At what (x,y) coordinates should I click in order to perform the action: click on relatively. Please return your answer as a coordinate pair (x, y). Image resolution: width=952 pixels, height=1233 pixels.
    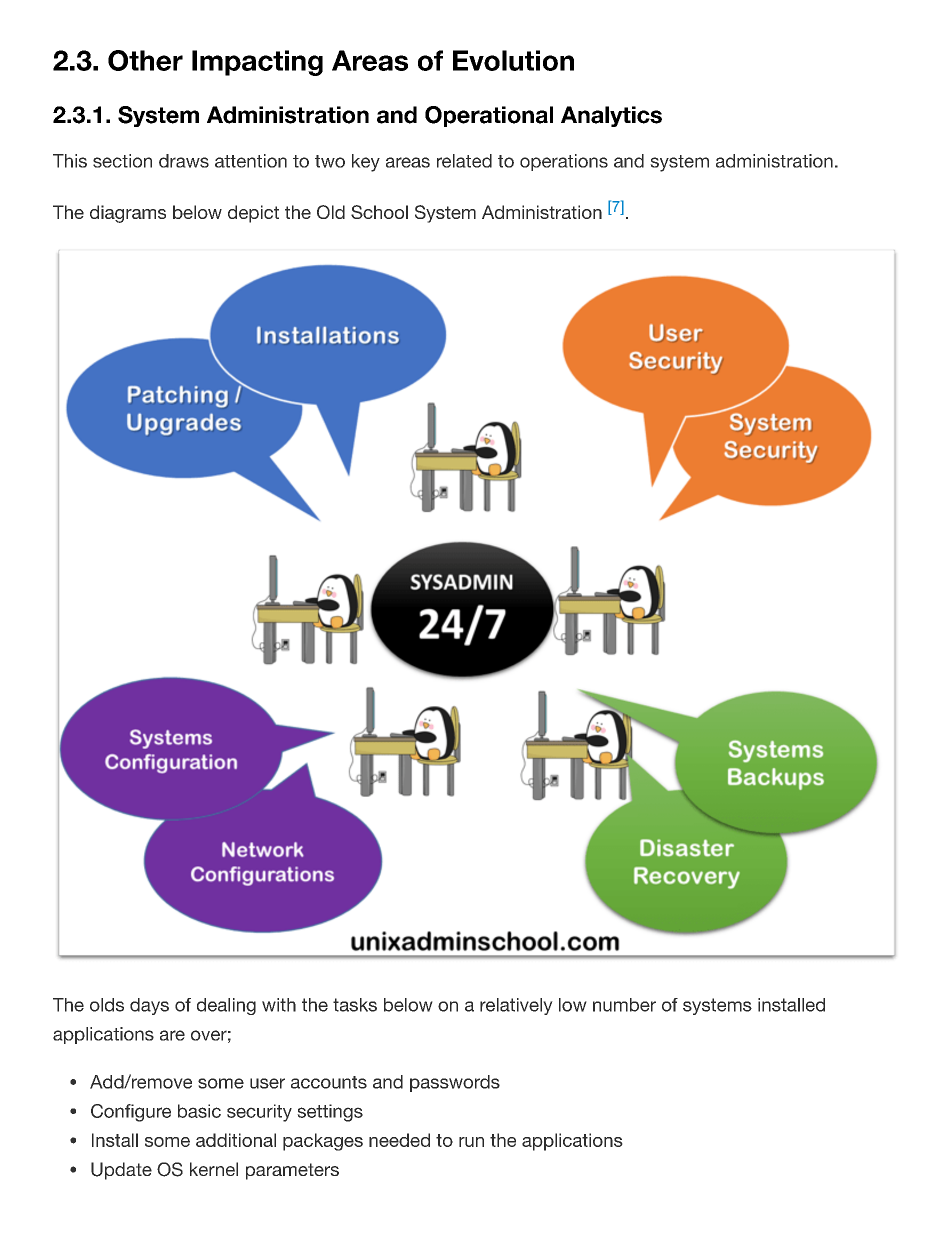
    Looking at the image, I should click on (516, 1006).
